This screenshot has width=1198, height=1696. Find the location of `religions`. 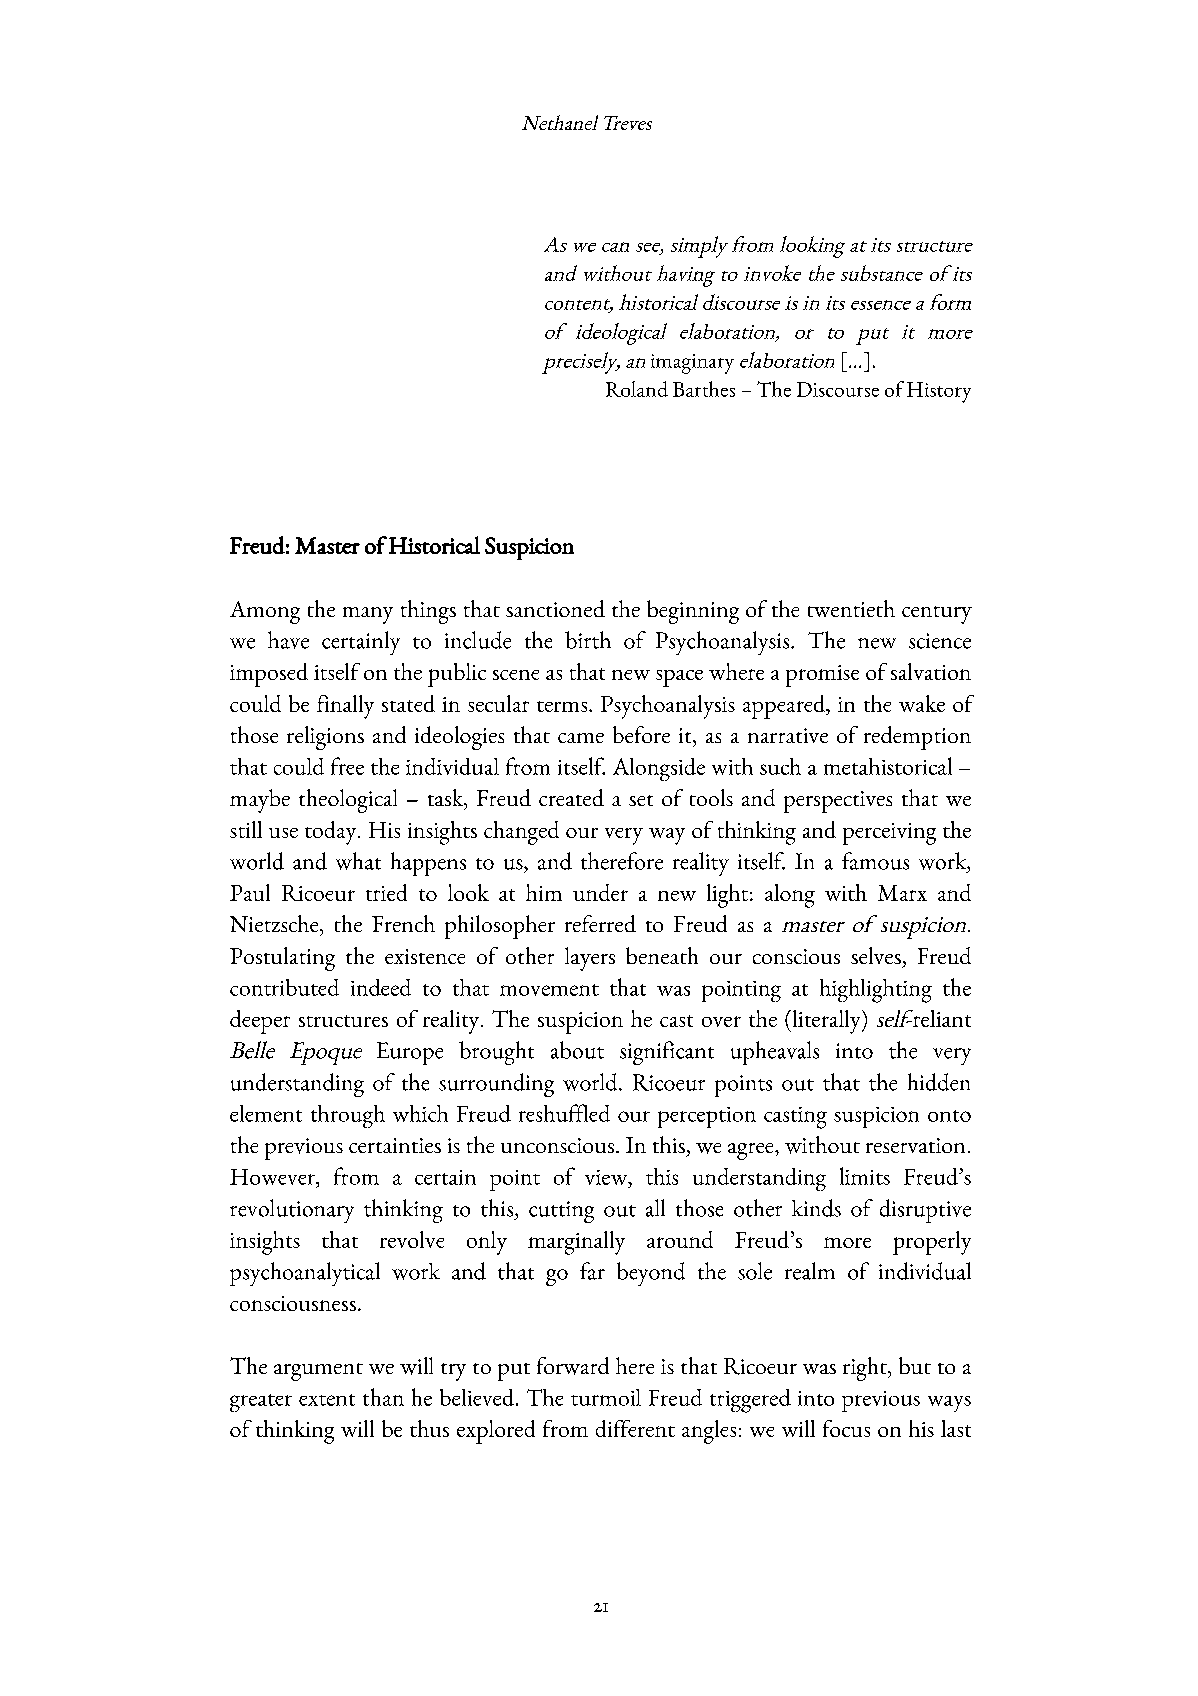

religions is located at coordinates (325, 738).
